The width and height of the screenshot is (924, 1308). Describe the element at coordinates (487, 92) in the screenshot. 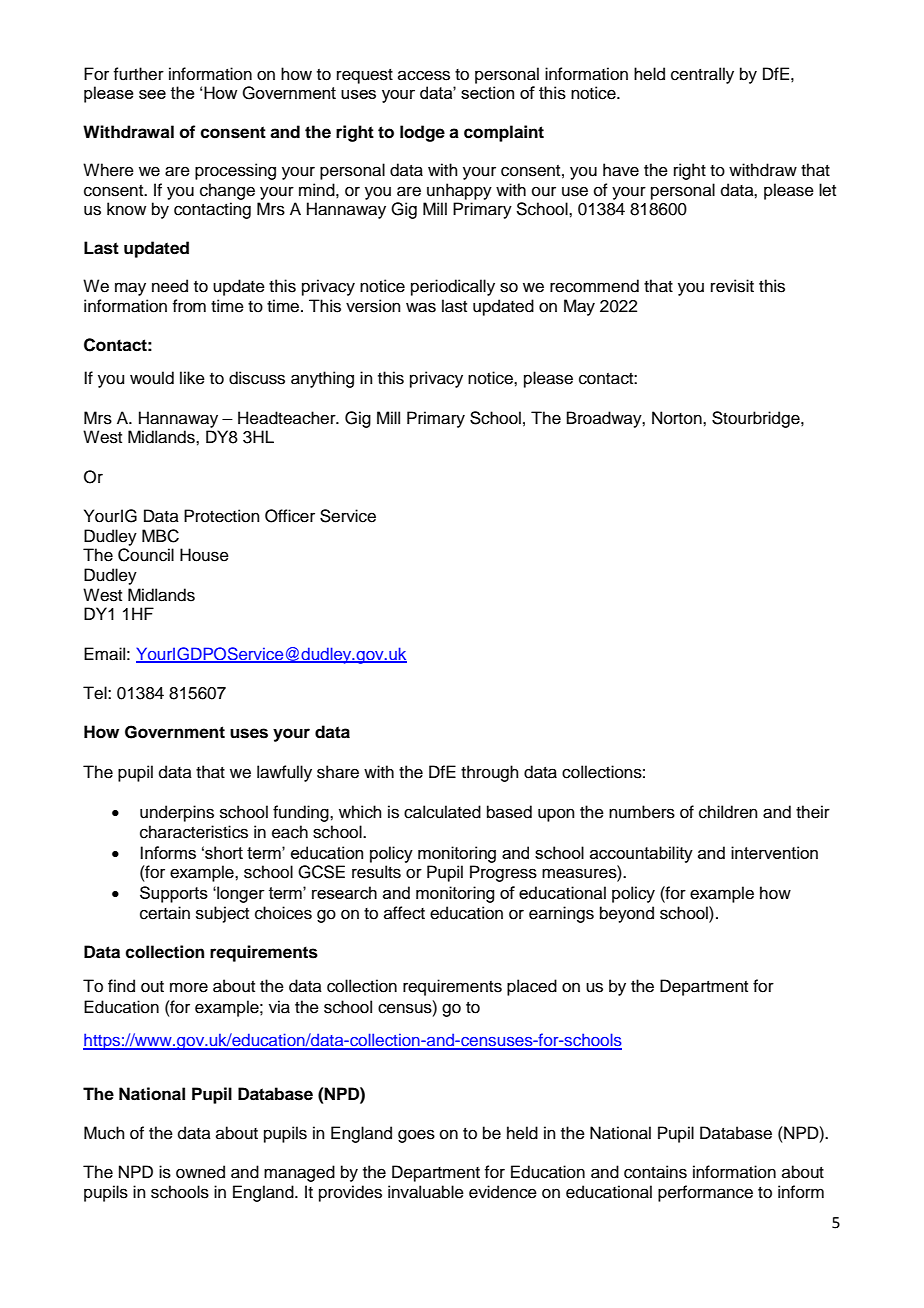

I see `section` at that location.
